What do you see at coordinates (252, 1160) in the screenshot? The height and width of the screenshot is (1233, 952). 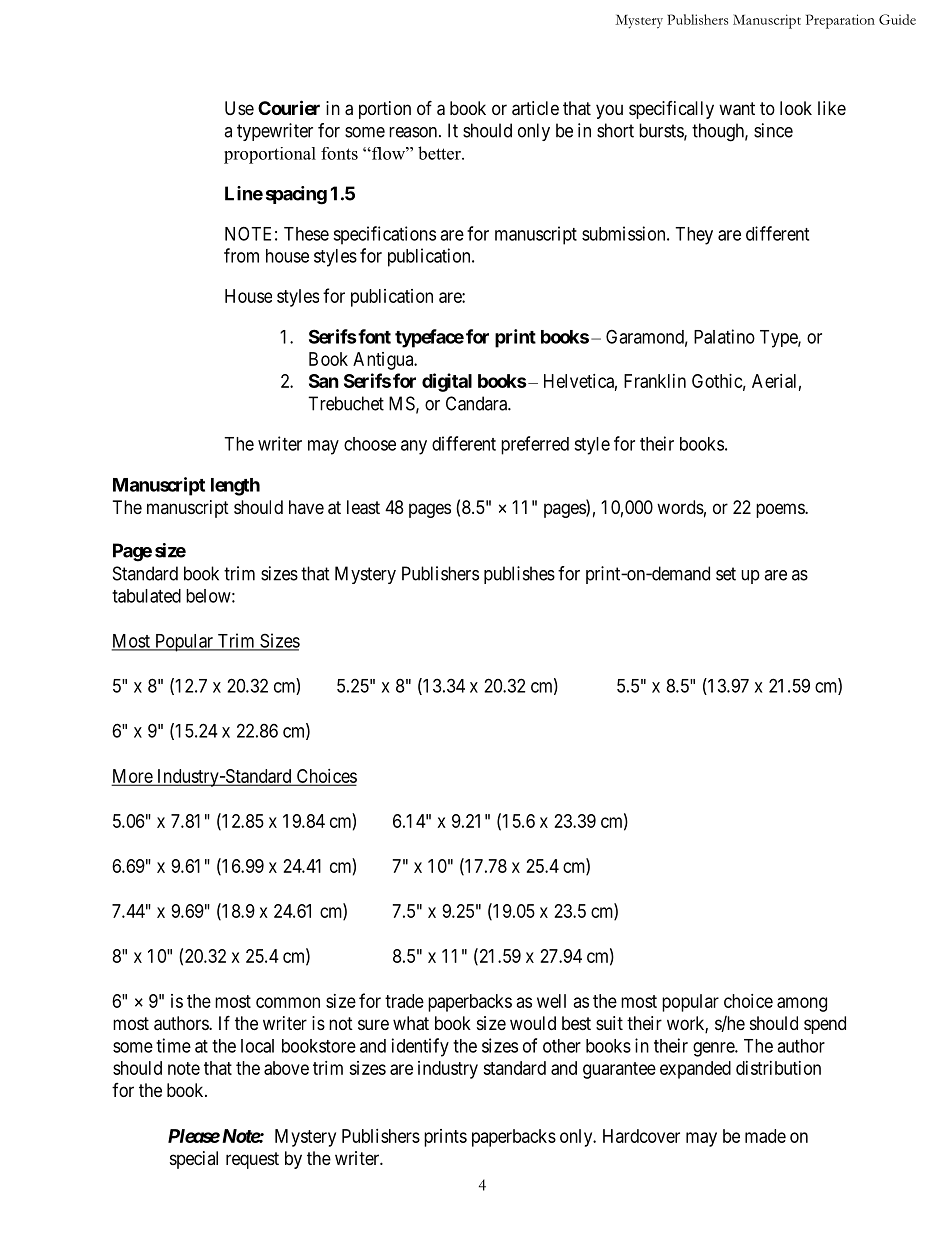 I see `request` at bounding box center [252, 1160].
